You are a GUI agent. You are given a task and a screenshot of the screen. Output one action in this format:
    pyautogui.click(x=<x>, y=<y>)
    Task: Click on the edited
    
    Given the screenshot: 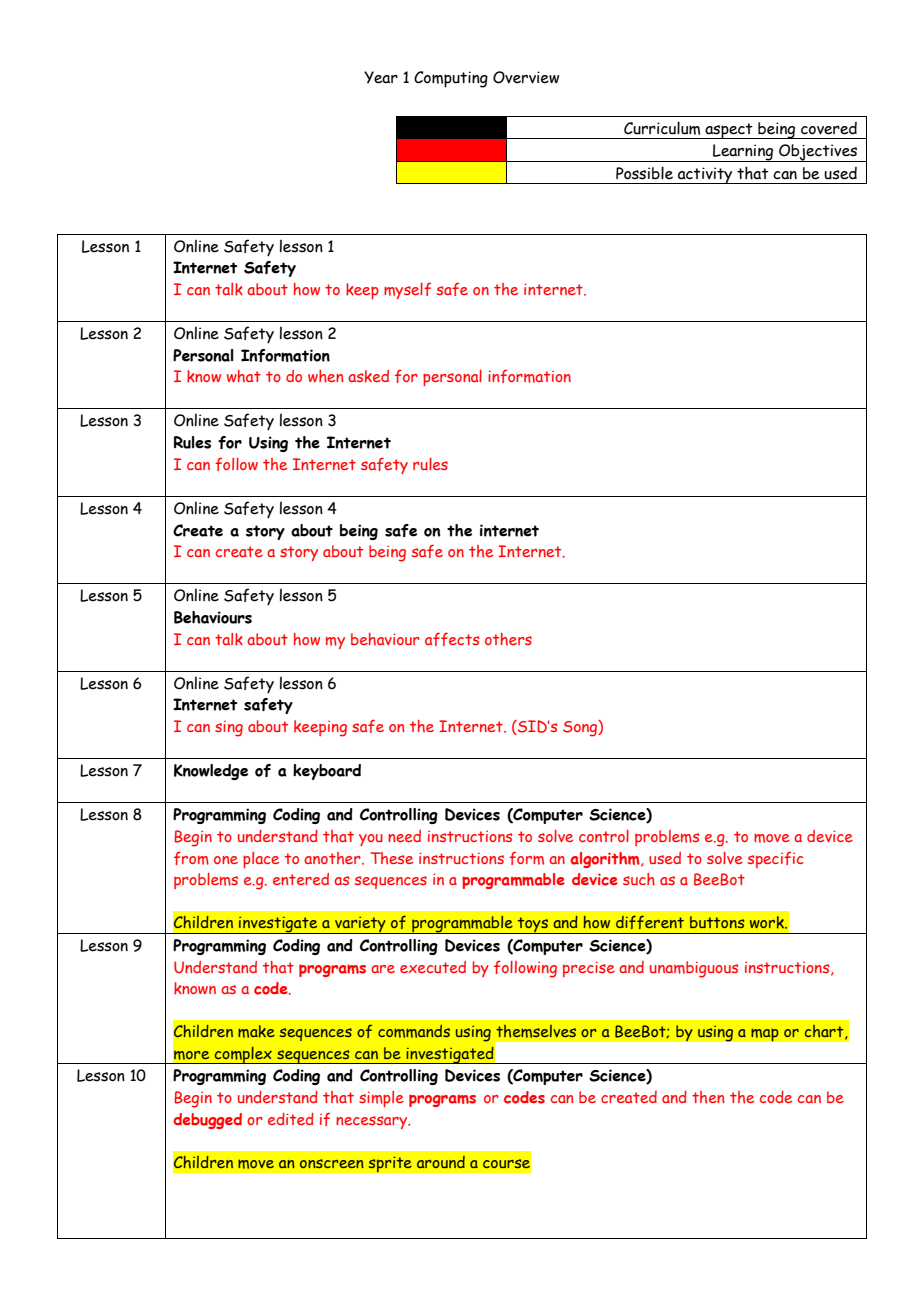 What is the action you would take?
    pyautogui.click(x=291, y=1119)
